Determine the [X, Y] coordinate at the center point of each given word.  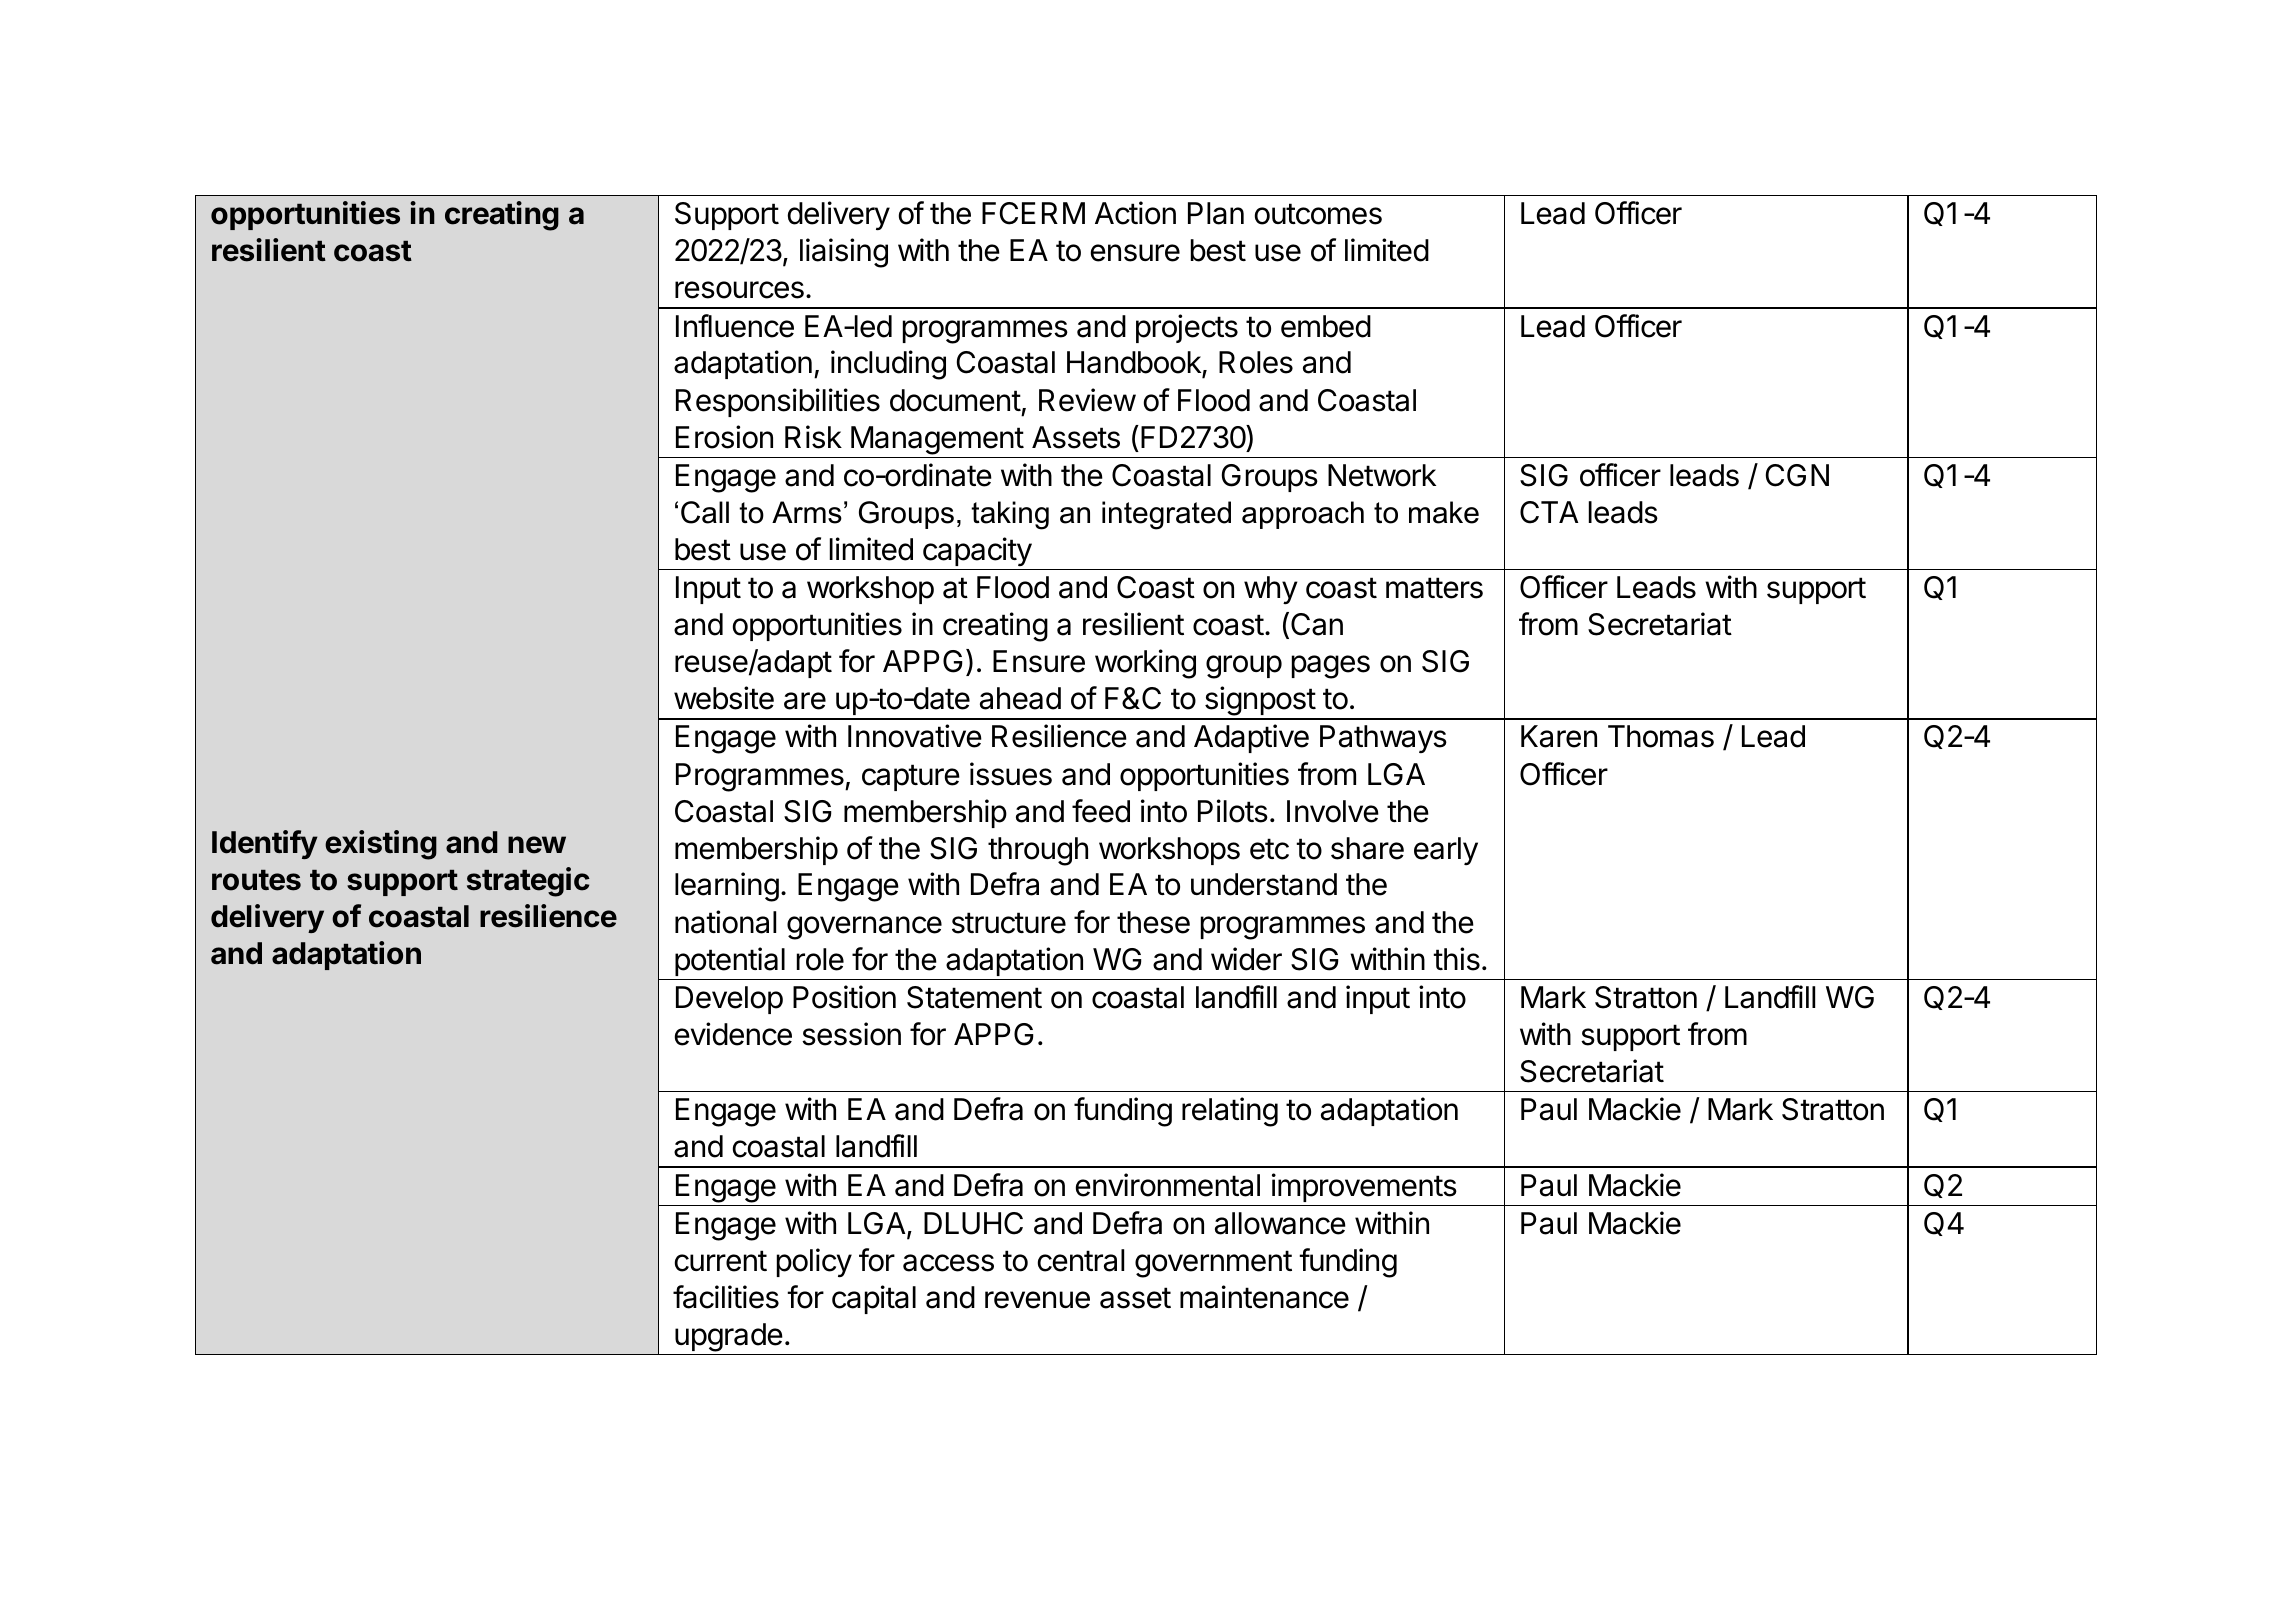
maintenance [1264, 1297]
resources [739, 290]
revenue [1037, 1300]
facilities [726, 1297]
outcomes [1318, 214]
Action [1135, 213]
